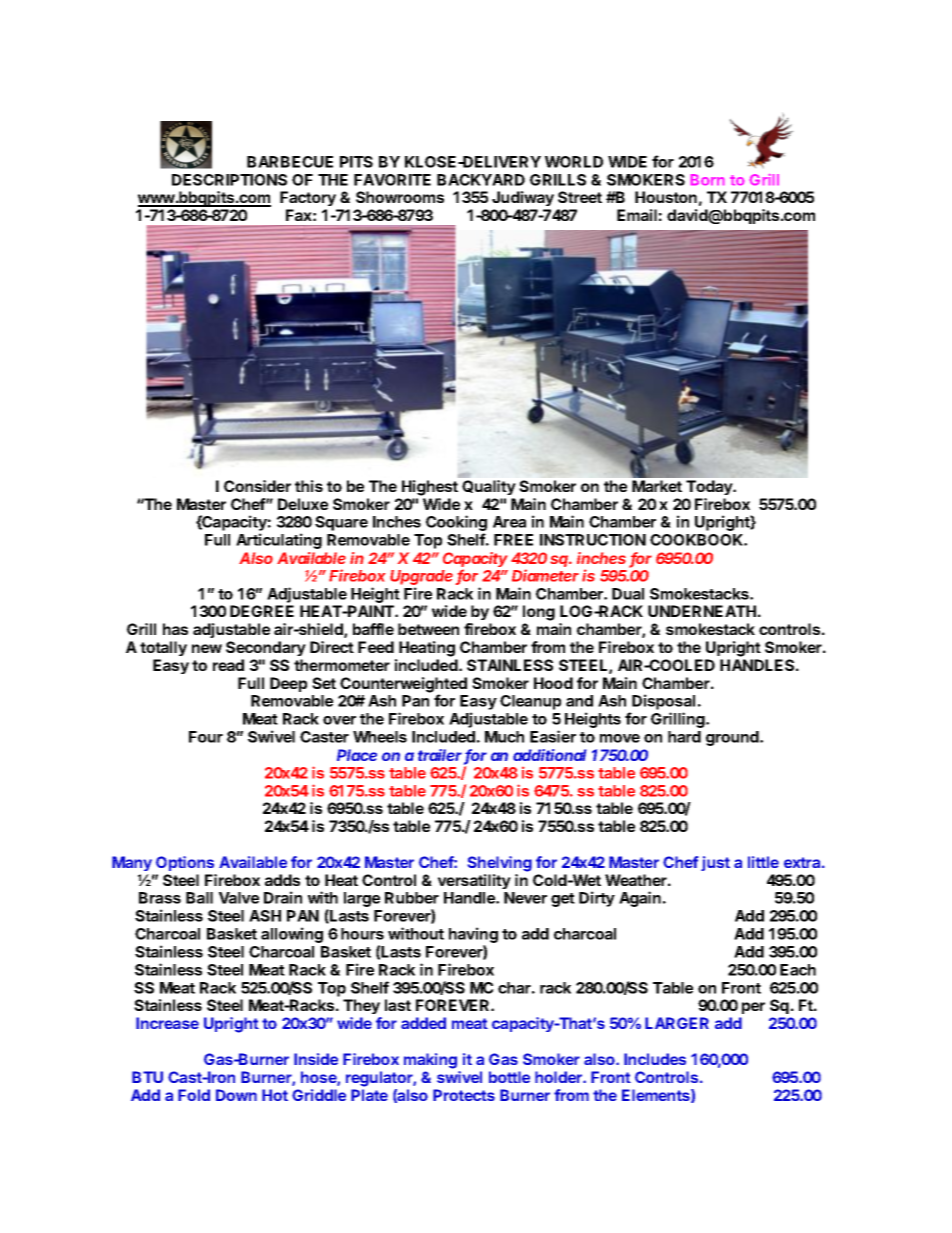  What do you see at coordinates (430, 1061) in the image?
I see `making` at bounding box center [430, 1061].
